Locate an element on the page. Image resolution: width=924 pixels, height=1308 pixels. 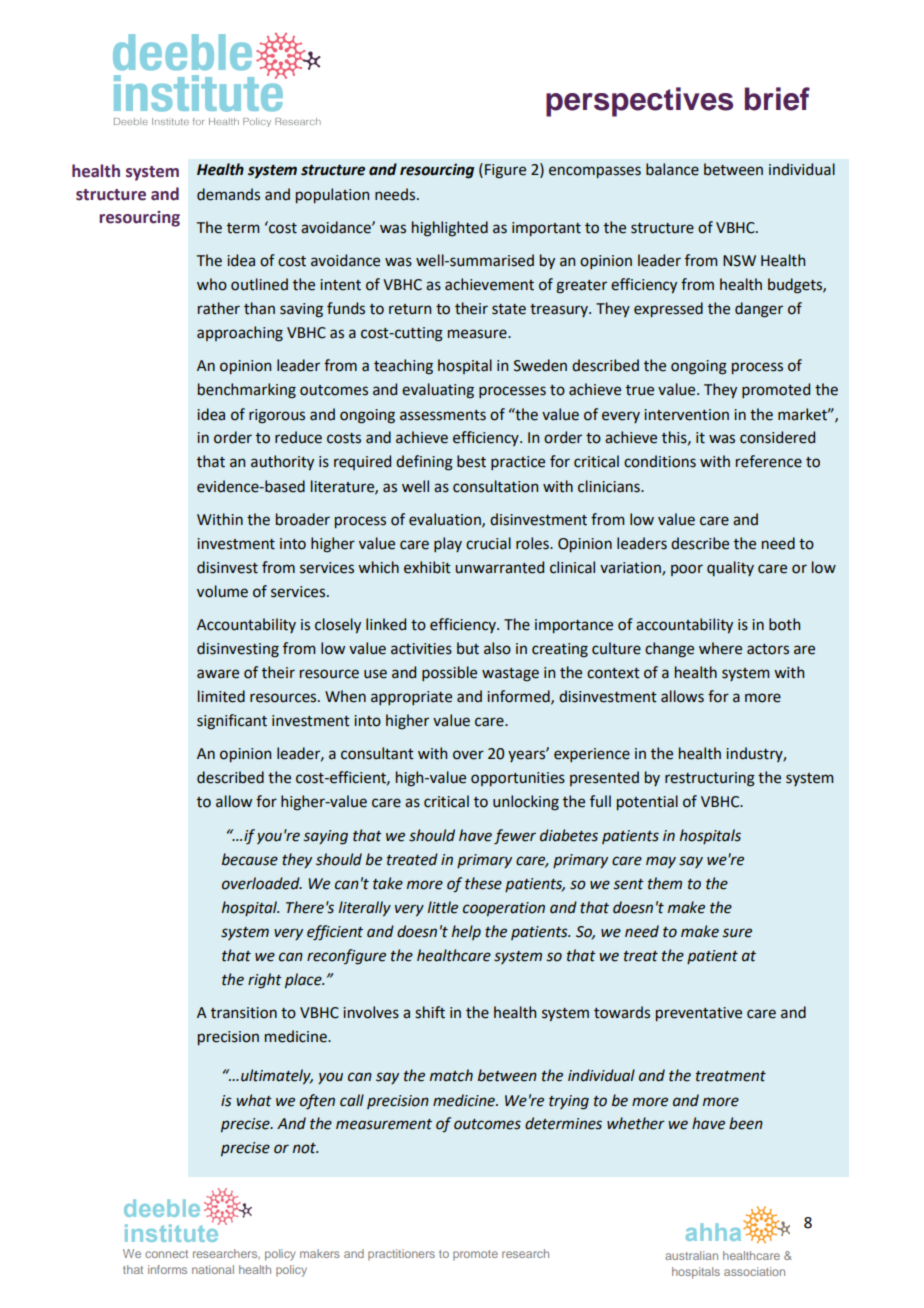
national is located at coordinates (213, 1269).
